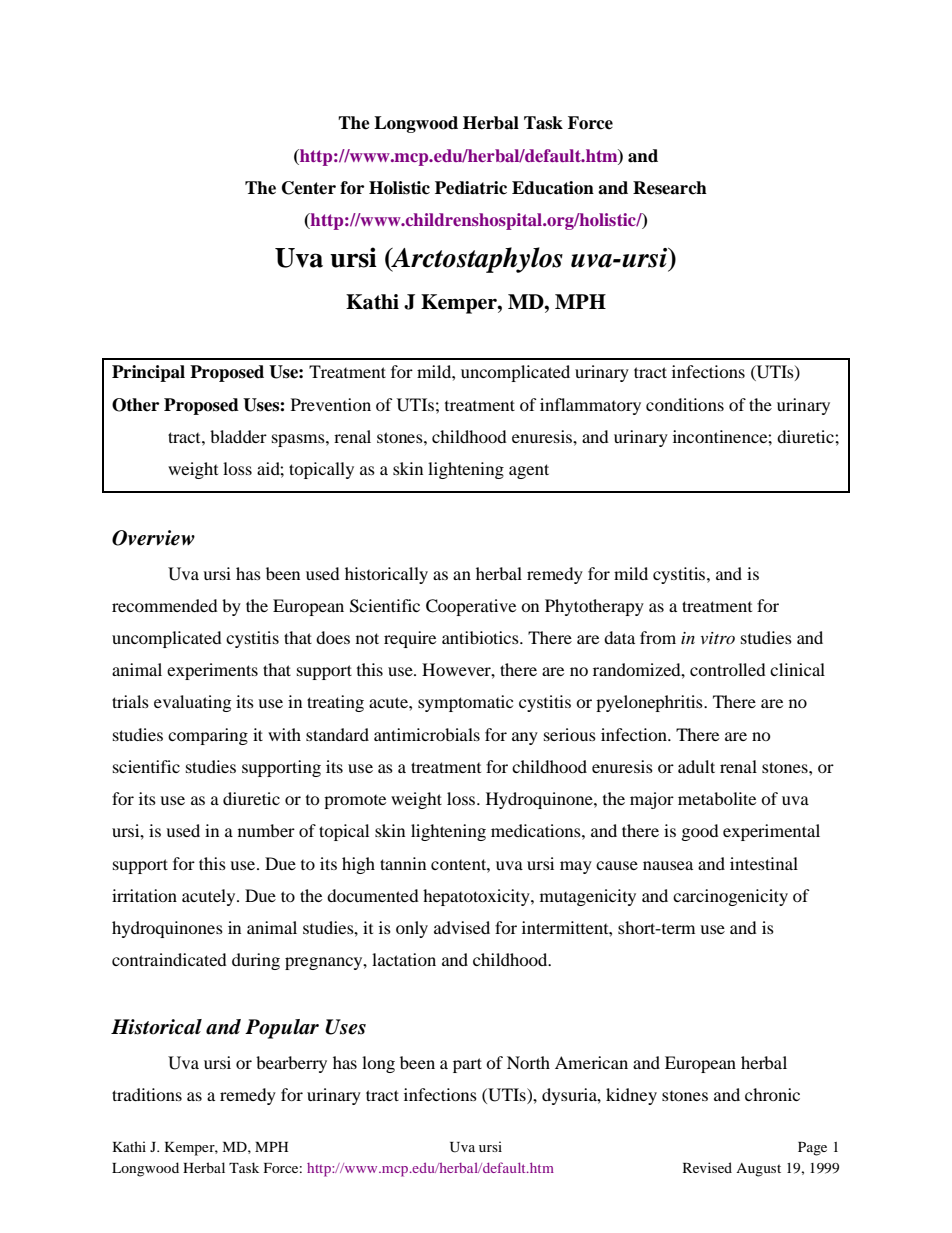 This screenshot has height=1233, width=952. What do you see at coordinates (670, 188) in the screenshot?
I see `Research` at bounding box center [670, 188].
